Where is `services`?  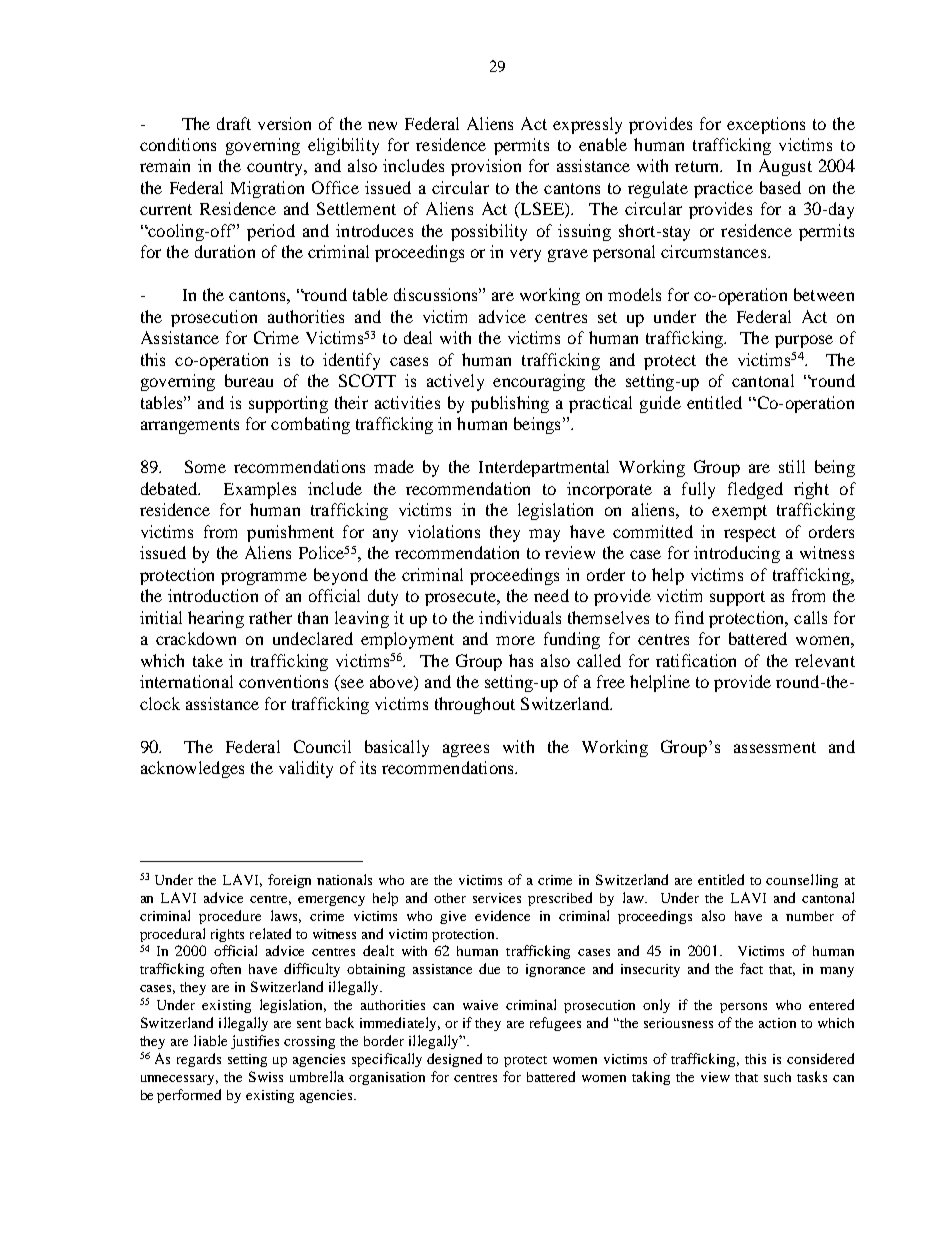
services is located at coordinates (497, 898).
